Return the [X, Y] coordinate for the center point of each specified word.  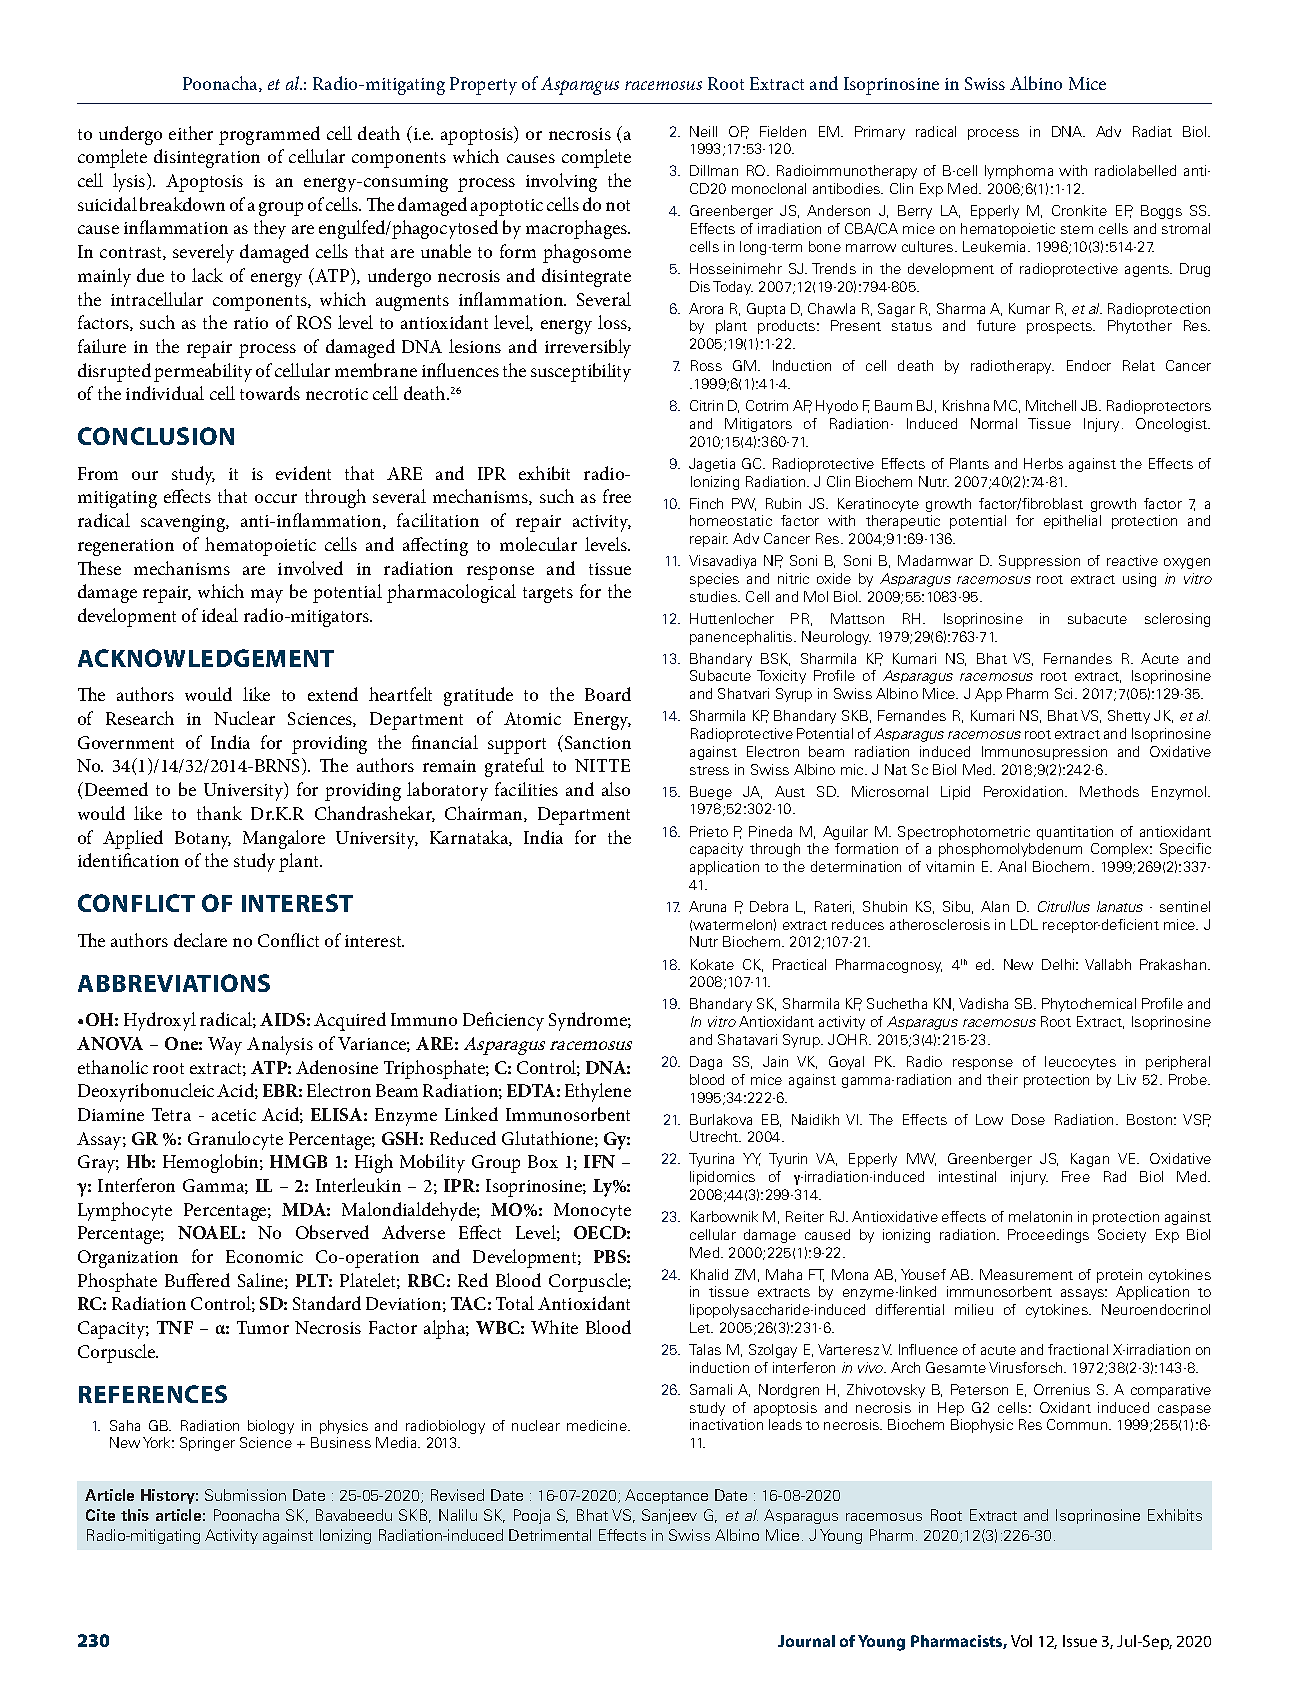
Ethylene [598, 1092]
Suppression [1039, 562]
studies [714, 596]
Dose [1028, 1119]
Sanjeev [669, 1516]
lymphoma [1019, 172]
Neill [703, 131]
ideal [220, 615]
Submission [245, 1495]
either [191, 133]
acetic [234, 1115]
